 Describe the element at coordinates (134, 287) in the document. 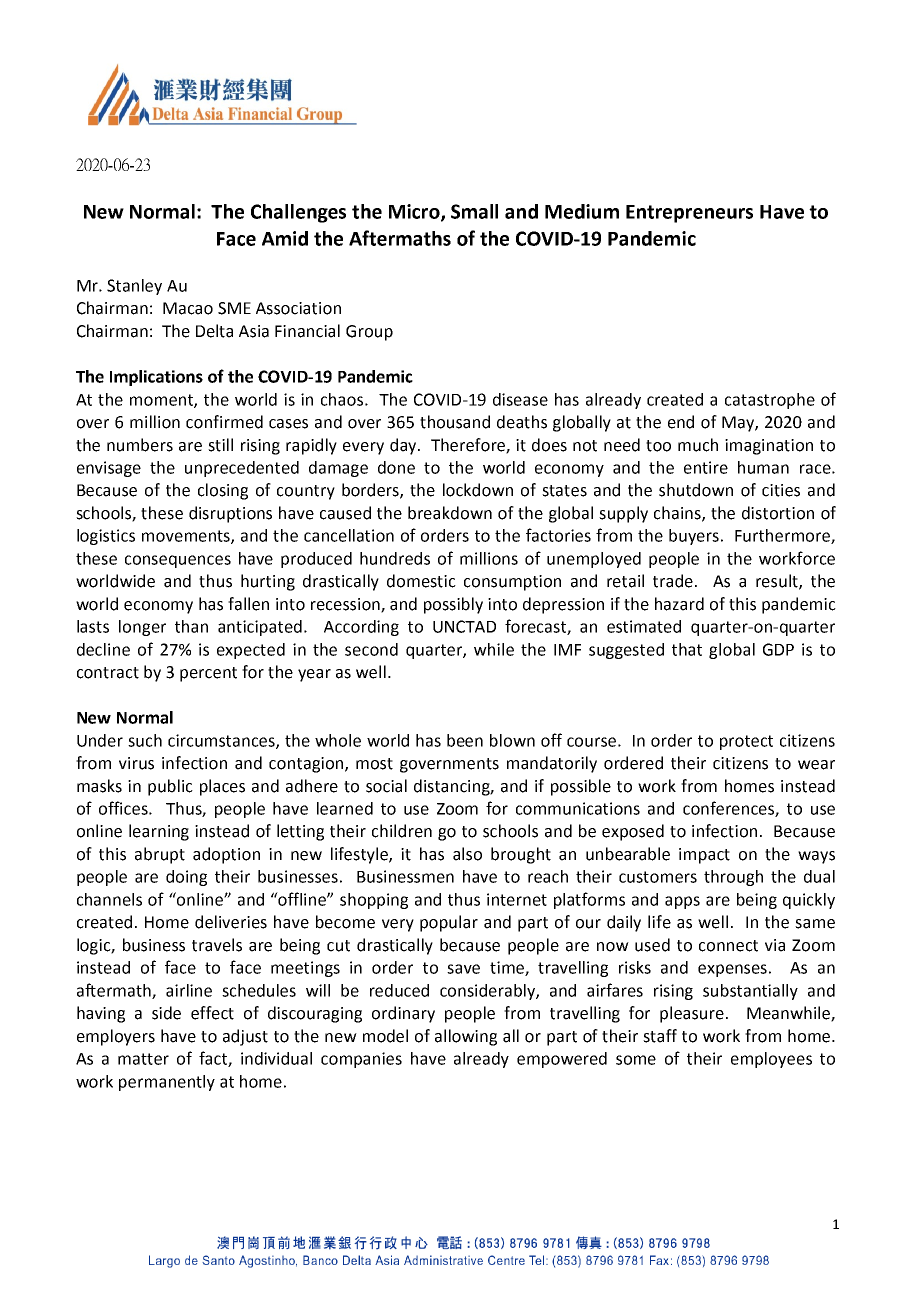

I see `Stanley` at that location.
